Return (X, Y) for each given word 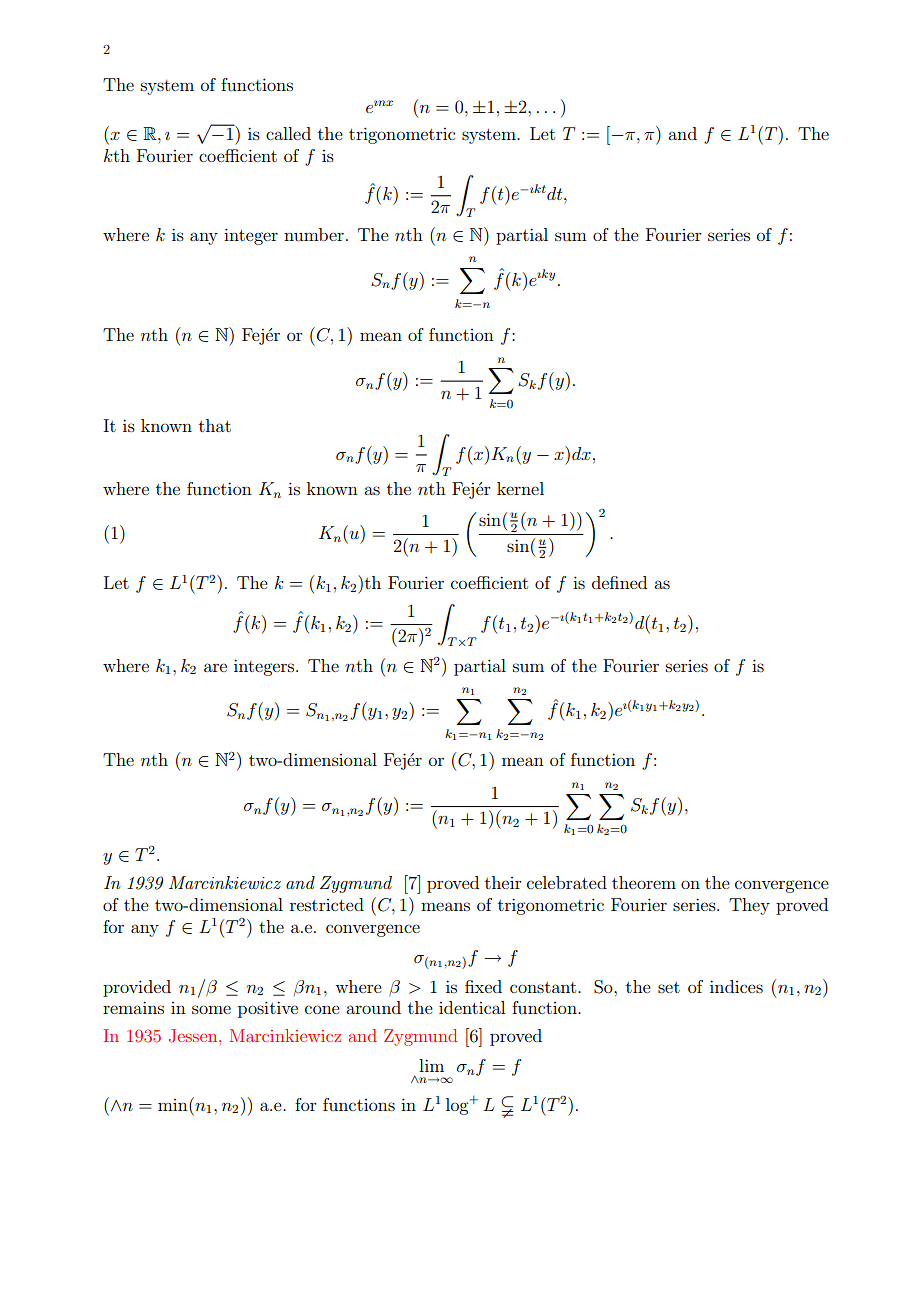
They (749, 906)
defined (619, 582)
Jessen (194, 1036)
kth (117, 155)
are (215, 667)
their (503, 882)
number (314, 234)
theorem (644, 882)
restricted (327, 904)
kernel (520, 488)
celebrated (567, 882)
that (215, 425)
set (669, 987)
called (288, 133)
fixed (483, 986)
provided (137, 988)
